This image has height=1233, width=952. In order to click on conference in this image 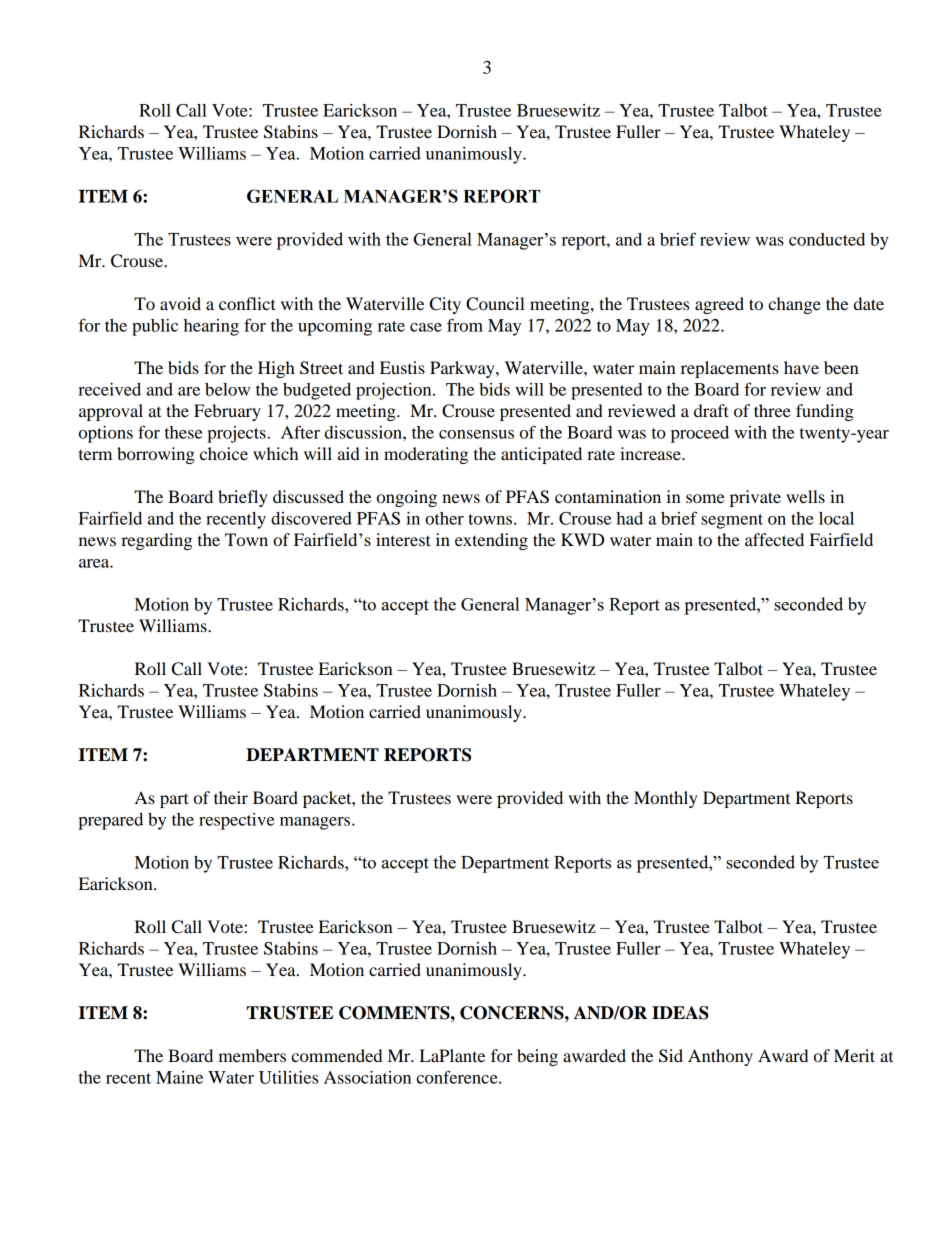, I will do `click(458, 1077)`.
